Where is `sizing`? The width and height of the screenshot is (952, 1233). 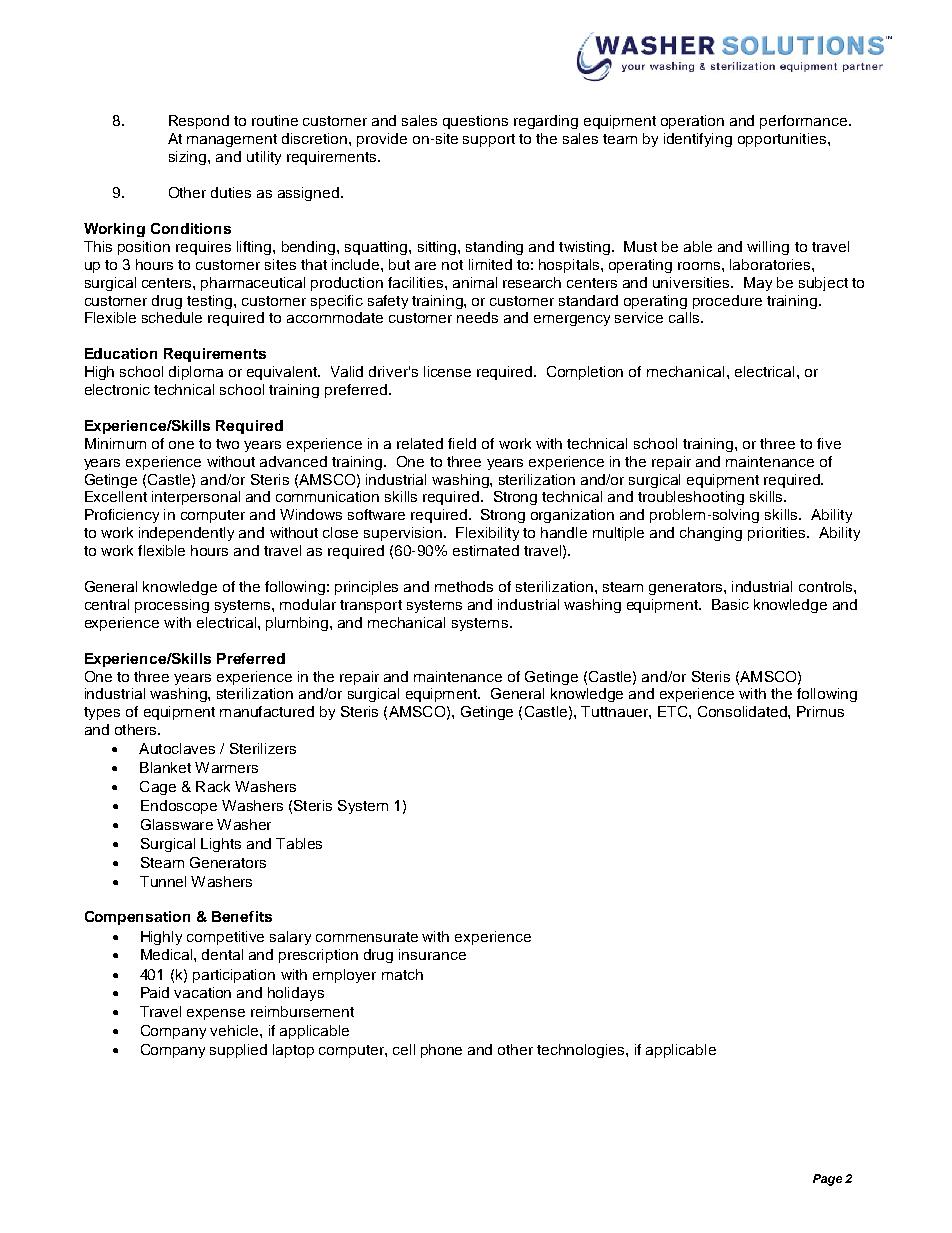 sizing is located at coordinates (189, 158).
